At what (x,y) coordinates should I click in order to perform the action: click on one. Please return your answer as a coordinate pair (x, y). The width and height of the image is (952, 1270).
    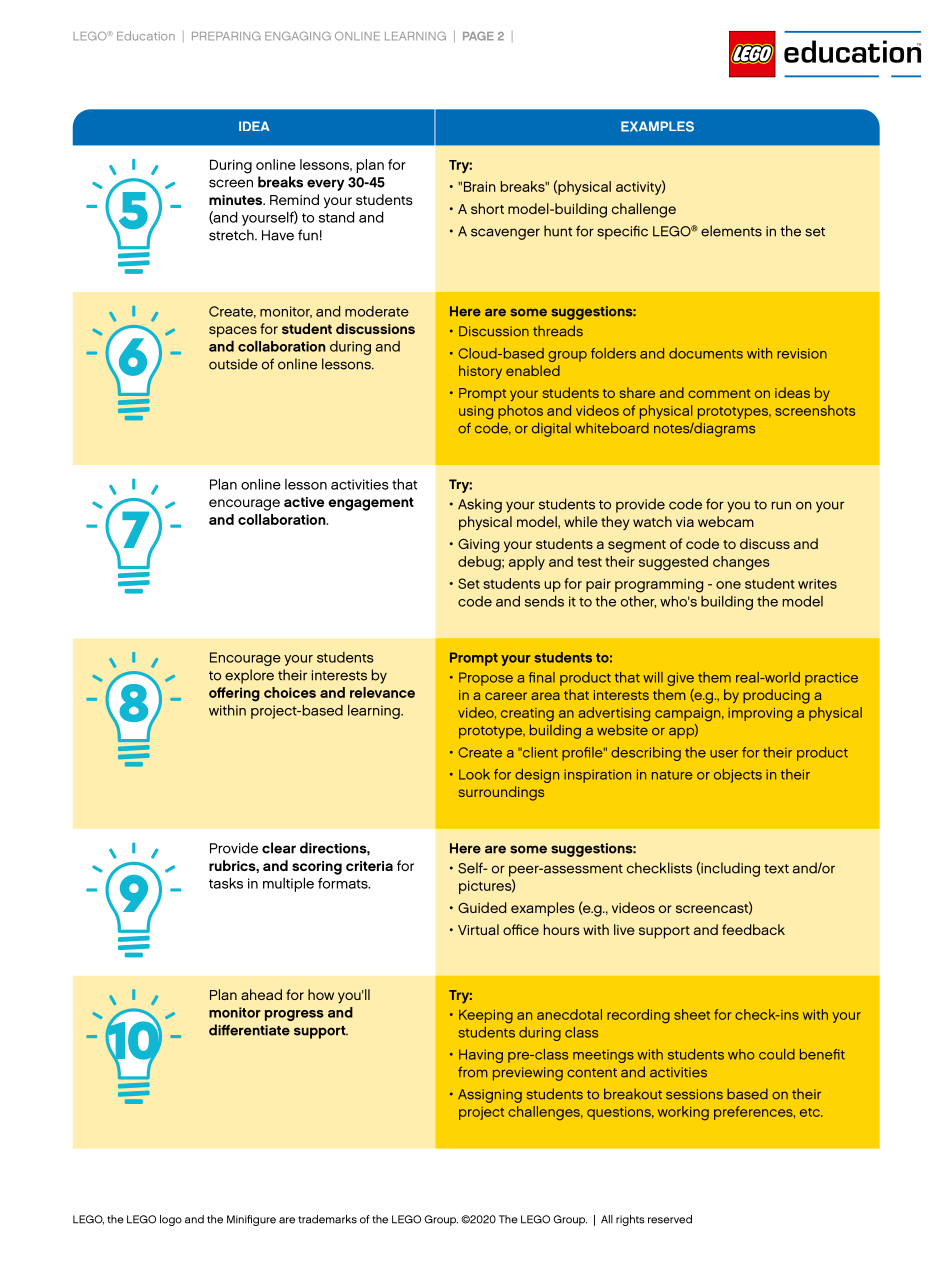
    Looking at the image, I should click on (728, 585).
